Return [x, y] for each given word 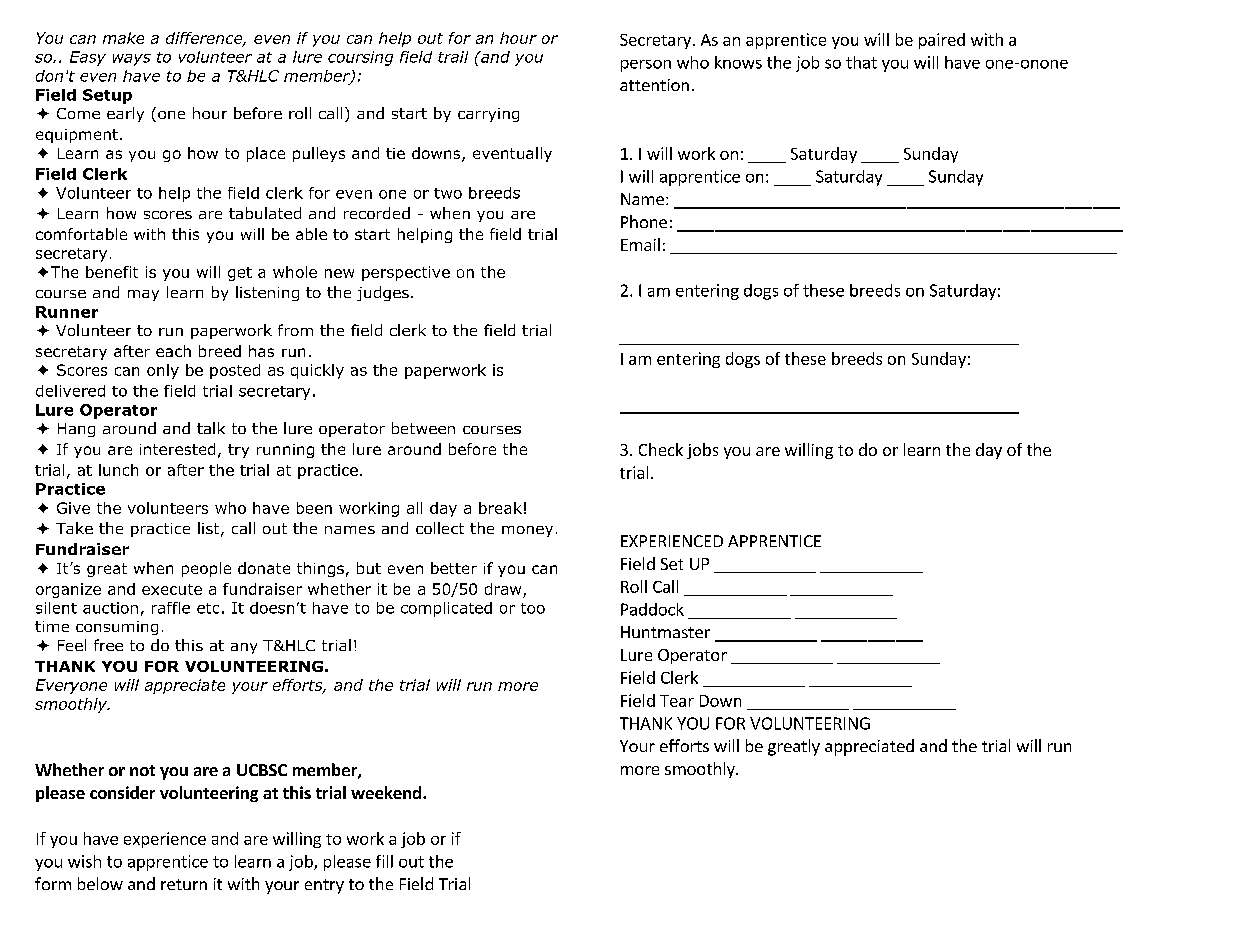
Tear [677, 701]
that [861, 62]
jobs [702, 451]
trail [453, 57]
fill [384, 861]
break [500, 508]
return [184, 884]
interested [177, 449]
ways [132, 60]
